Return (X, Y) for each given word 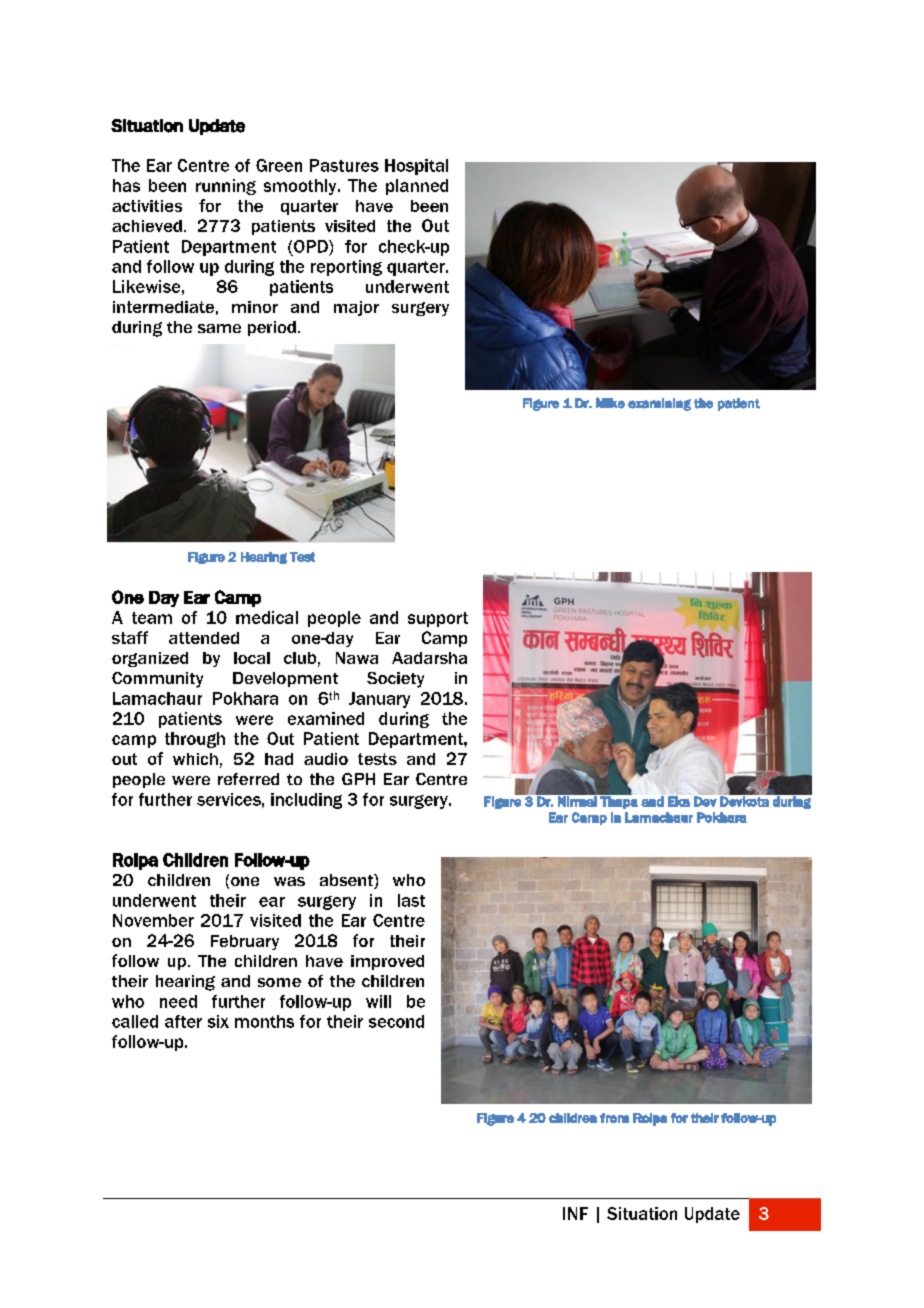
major (356, 308)
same (219, 328)
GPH (358, 779)
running (226, 187)
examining (659, 404)
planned (417, 187)
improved (387, 962)
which (195, 759)
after (183, 1021)
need (178, 1001)
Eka (679, 801)
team (152, 618)
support (438, 619)
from (614, 1118)
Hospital (416, 167)
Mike (610, 403)
